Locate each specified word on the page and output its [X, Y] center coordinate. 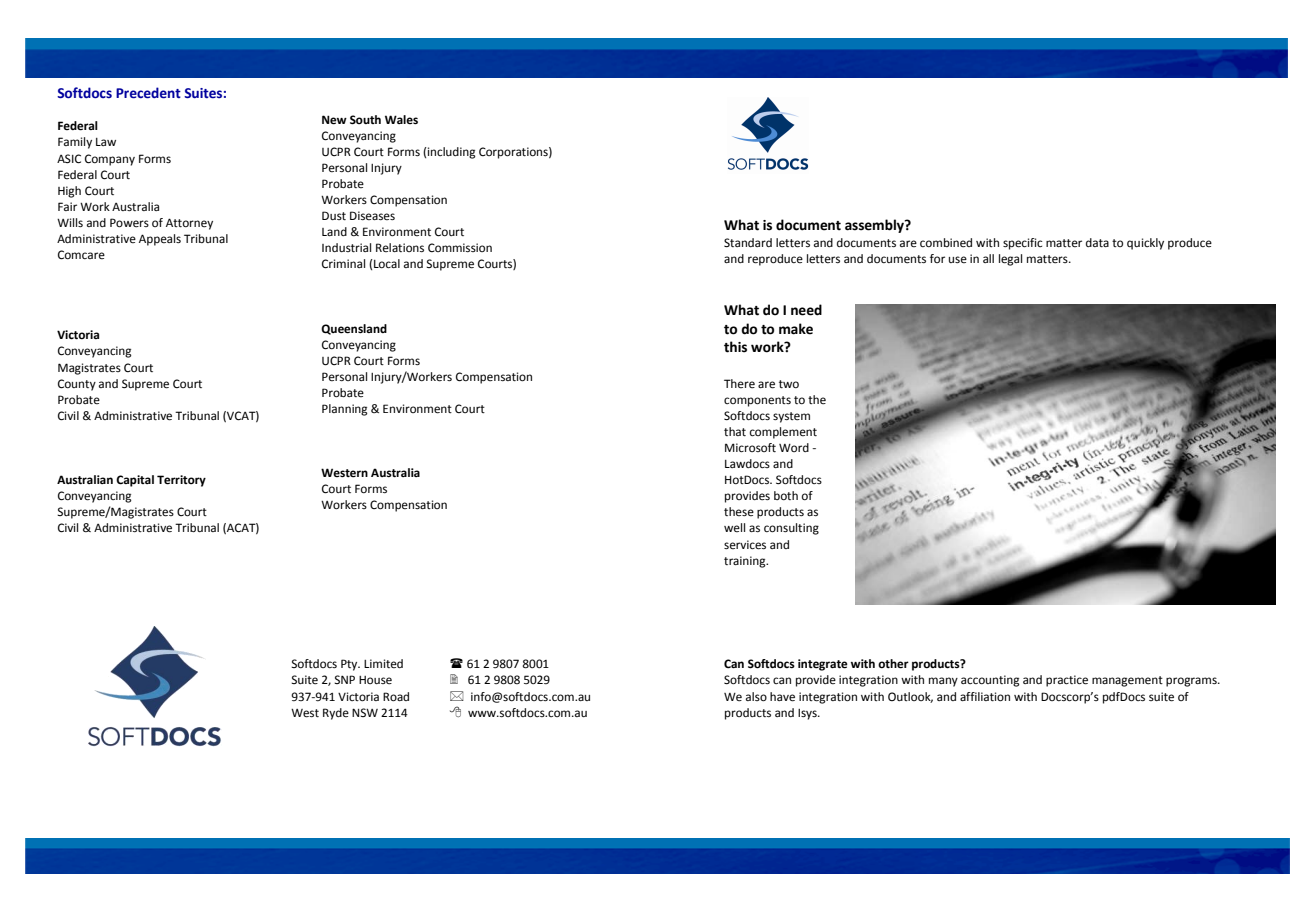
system [791, 417]
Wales [401, 119]
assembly [875, 226]
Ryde [336, 714]
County [77, 385]
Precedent [148, 93]
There [739, 384]
